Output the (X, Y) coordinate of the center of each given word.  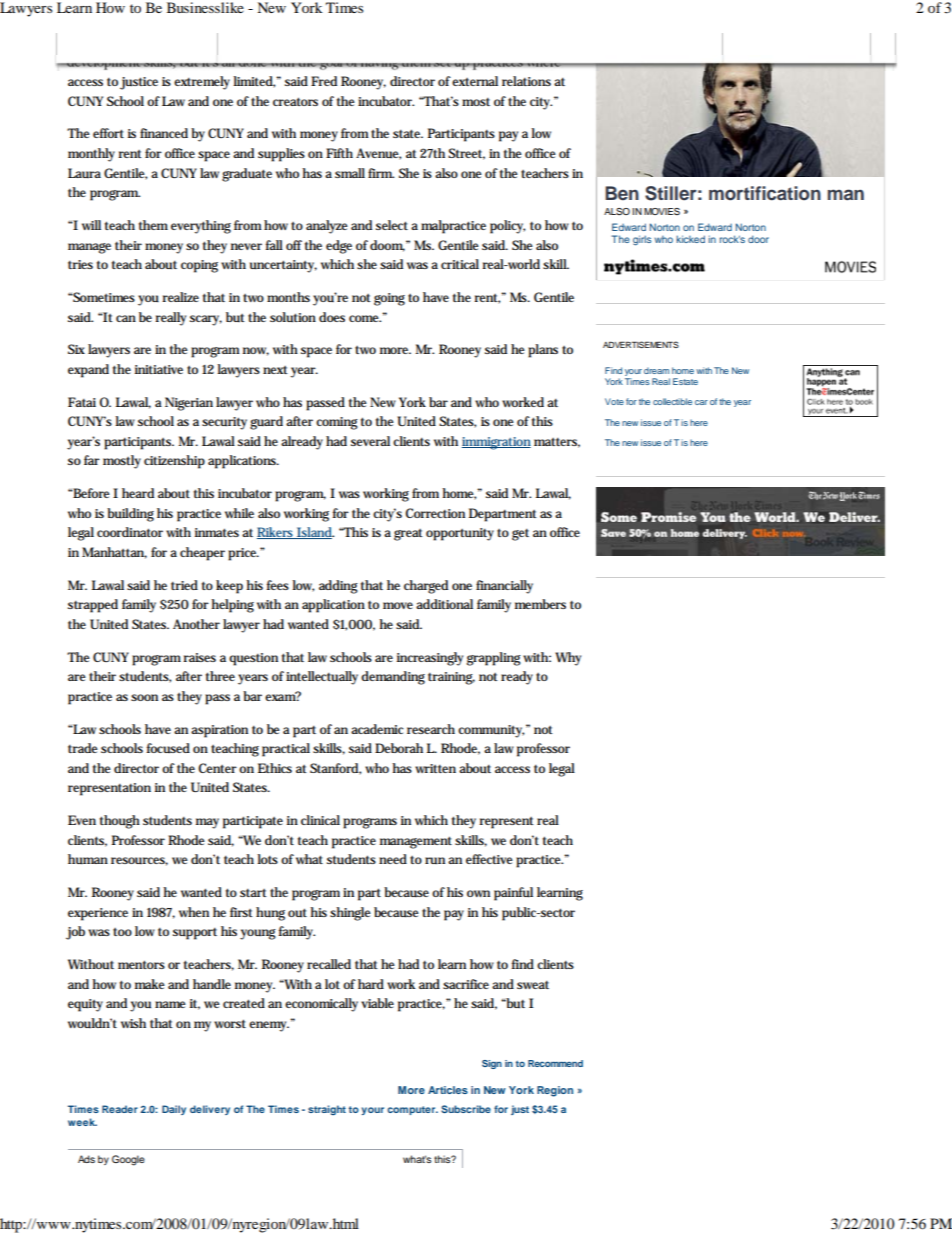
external (475, 81)
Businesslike (205, 7)
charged (426, 587)
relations (526, 81)
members (540, 604)
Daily (174, 1110)
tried (184, 585)
